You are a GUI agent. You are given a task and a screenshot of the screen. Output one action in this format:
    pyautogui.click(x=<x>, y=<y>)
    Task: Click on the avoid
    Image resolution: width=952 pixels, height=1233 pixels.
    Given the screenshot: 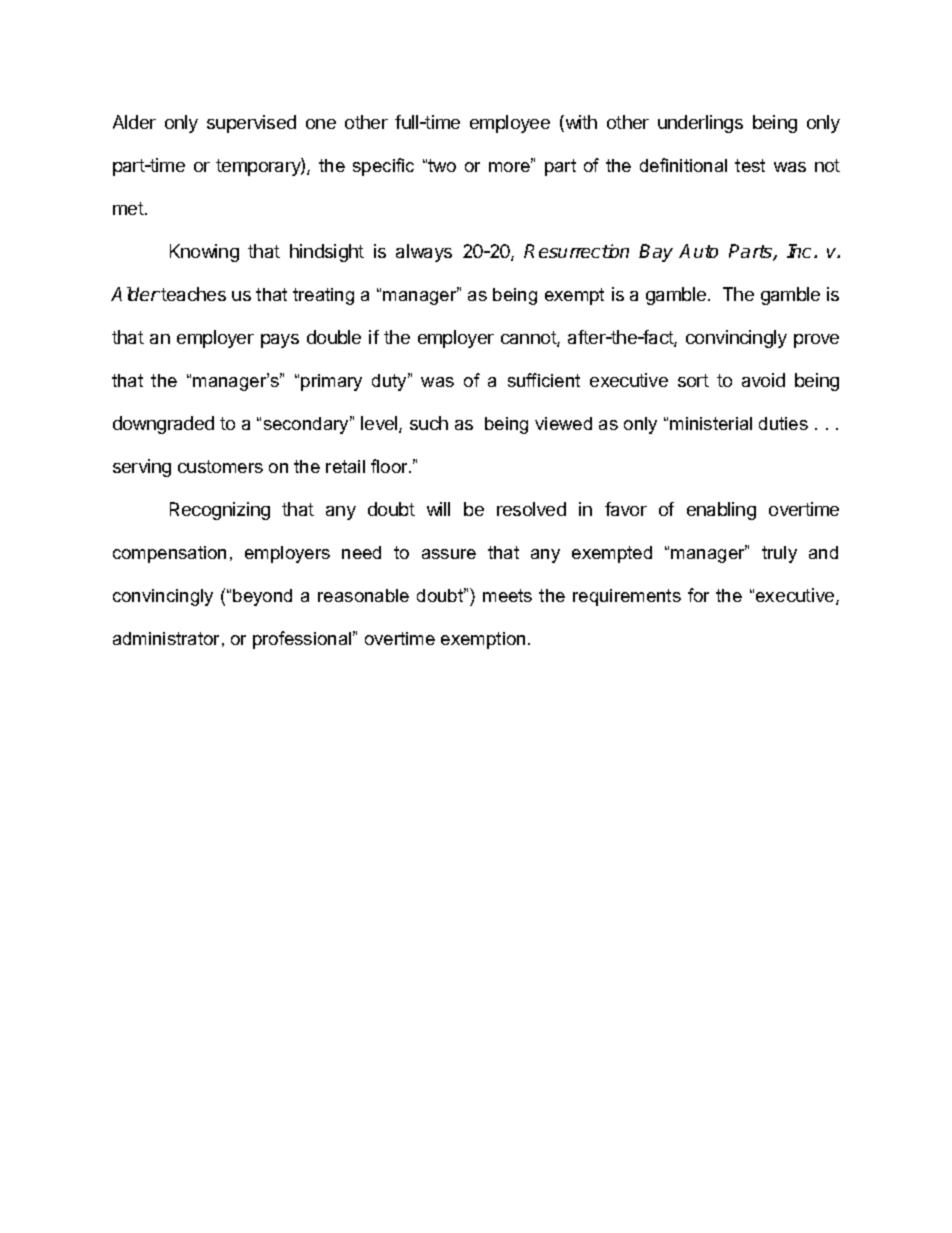 What is the action you would take?
    pyautogui.click(x=763, y=380)
